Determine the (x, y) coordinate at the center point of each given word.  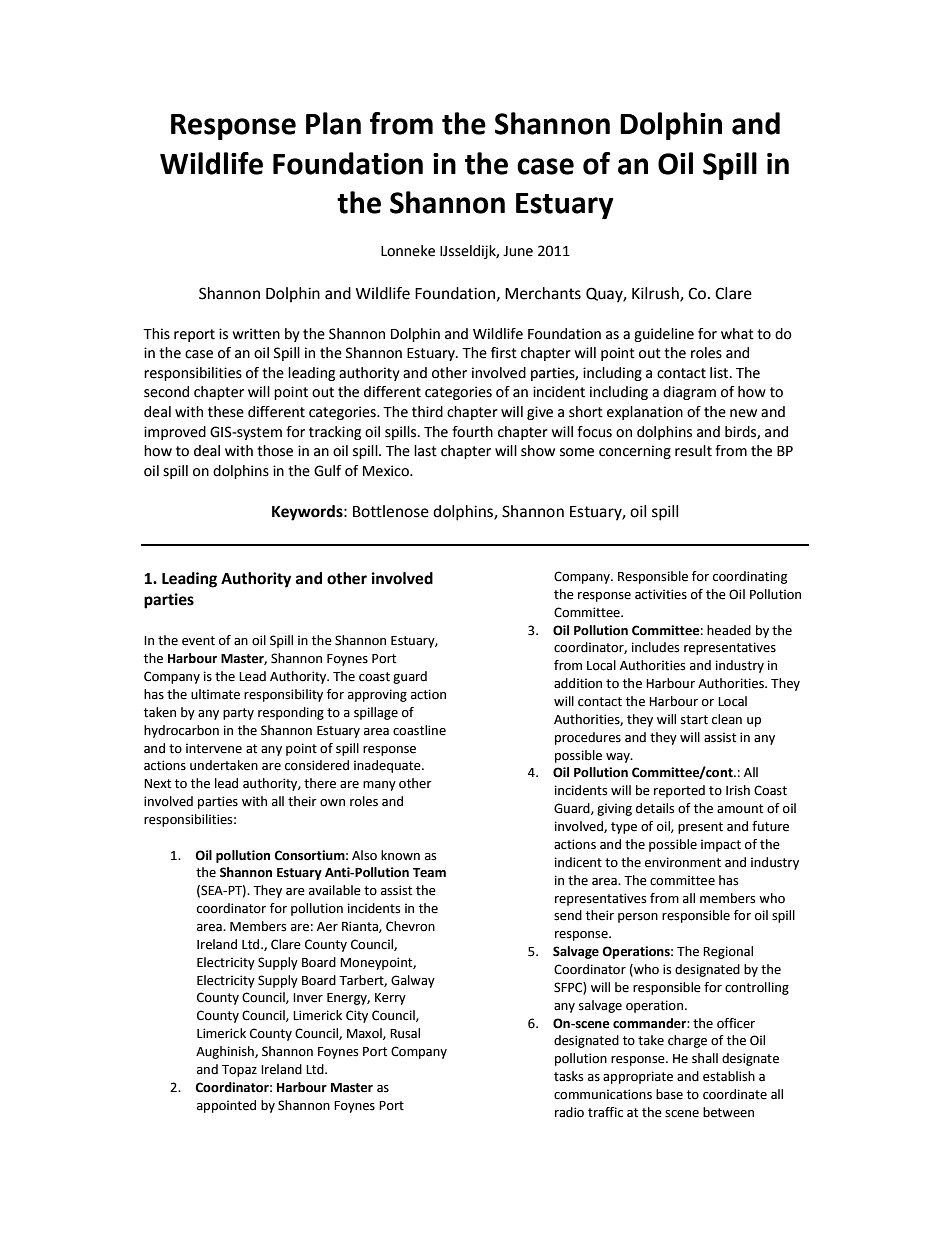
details (655, 808)
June (518, 251)
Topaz (239, 1071)
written (256, 334)
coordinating (750, 577)
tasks (568, 1076)
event (198, 641)
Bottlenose (391, 511)
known (400, 855)
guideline (664, 335)
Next (157, 784)
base (669, 1094)
